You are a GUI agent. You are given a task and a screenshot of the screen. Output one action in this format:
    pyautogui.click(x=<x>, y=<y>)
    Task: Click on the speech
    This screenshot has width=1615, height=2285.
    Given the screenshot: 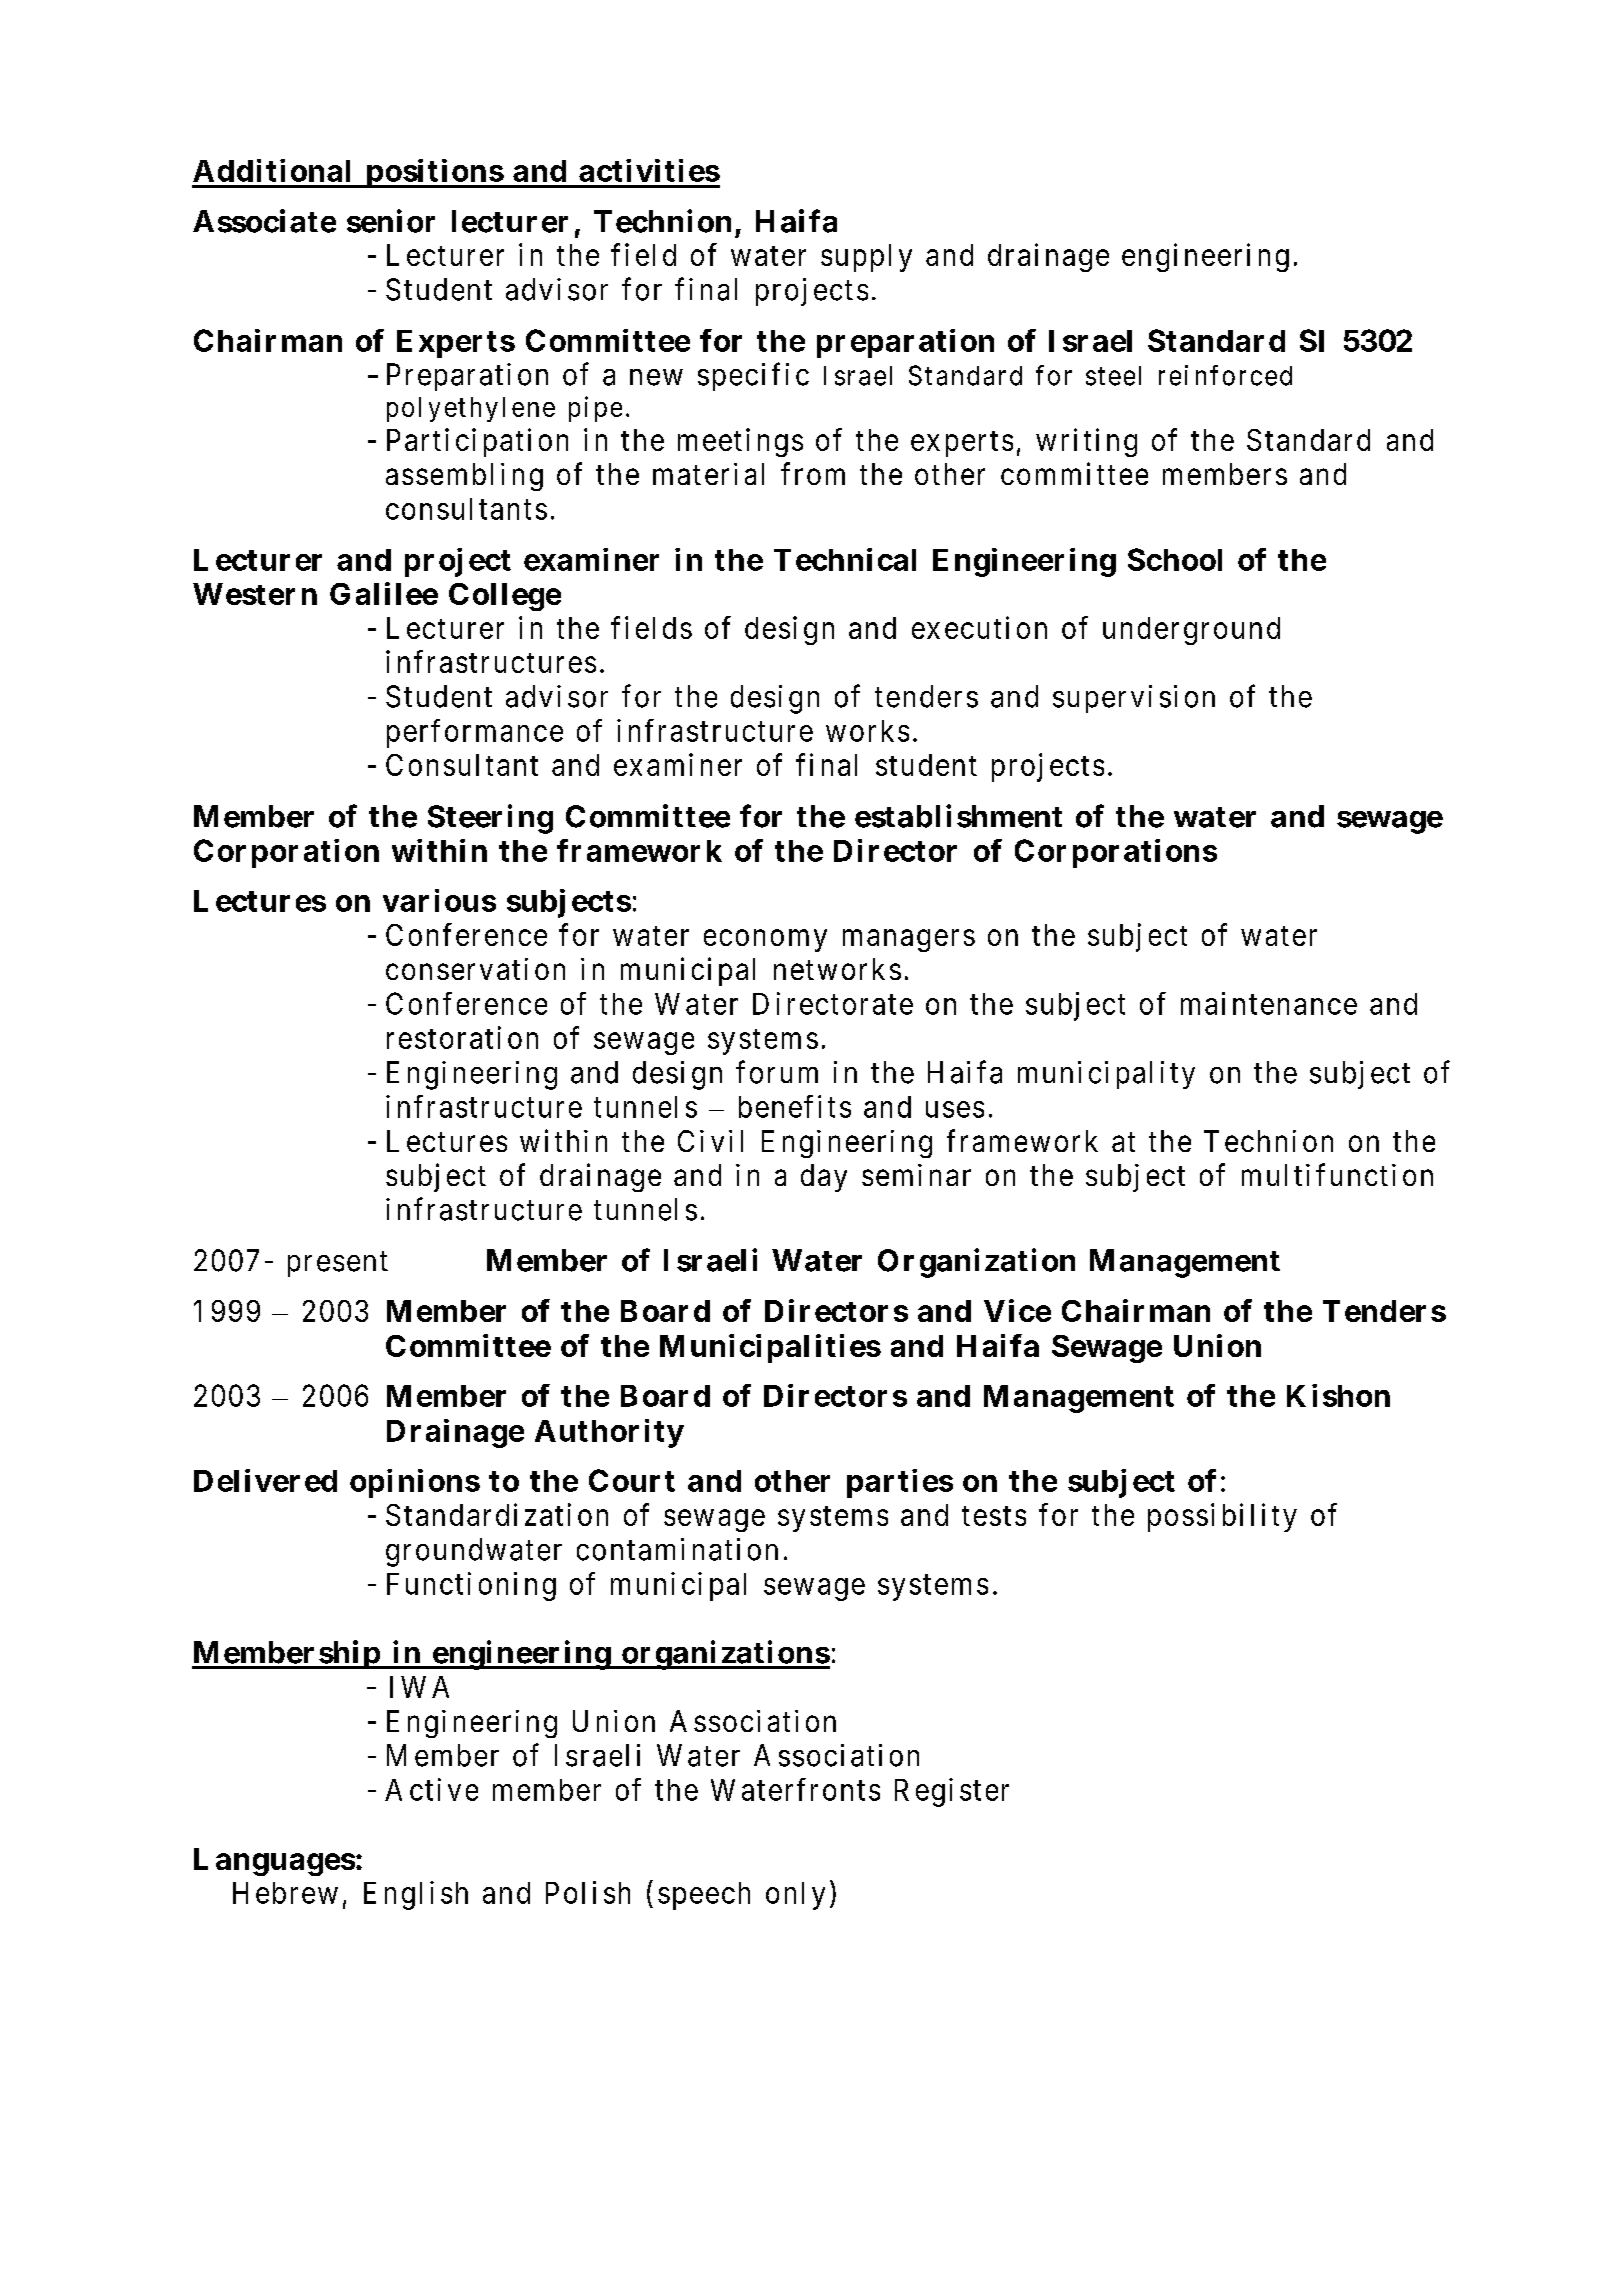 What is the action you would take?
    pyautogui.click(x=704, y=1896)
